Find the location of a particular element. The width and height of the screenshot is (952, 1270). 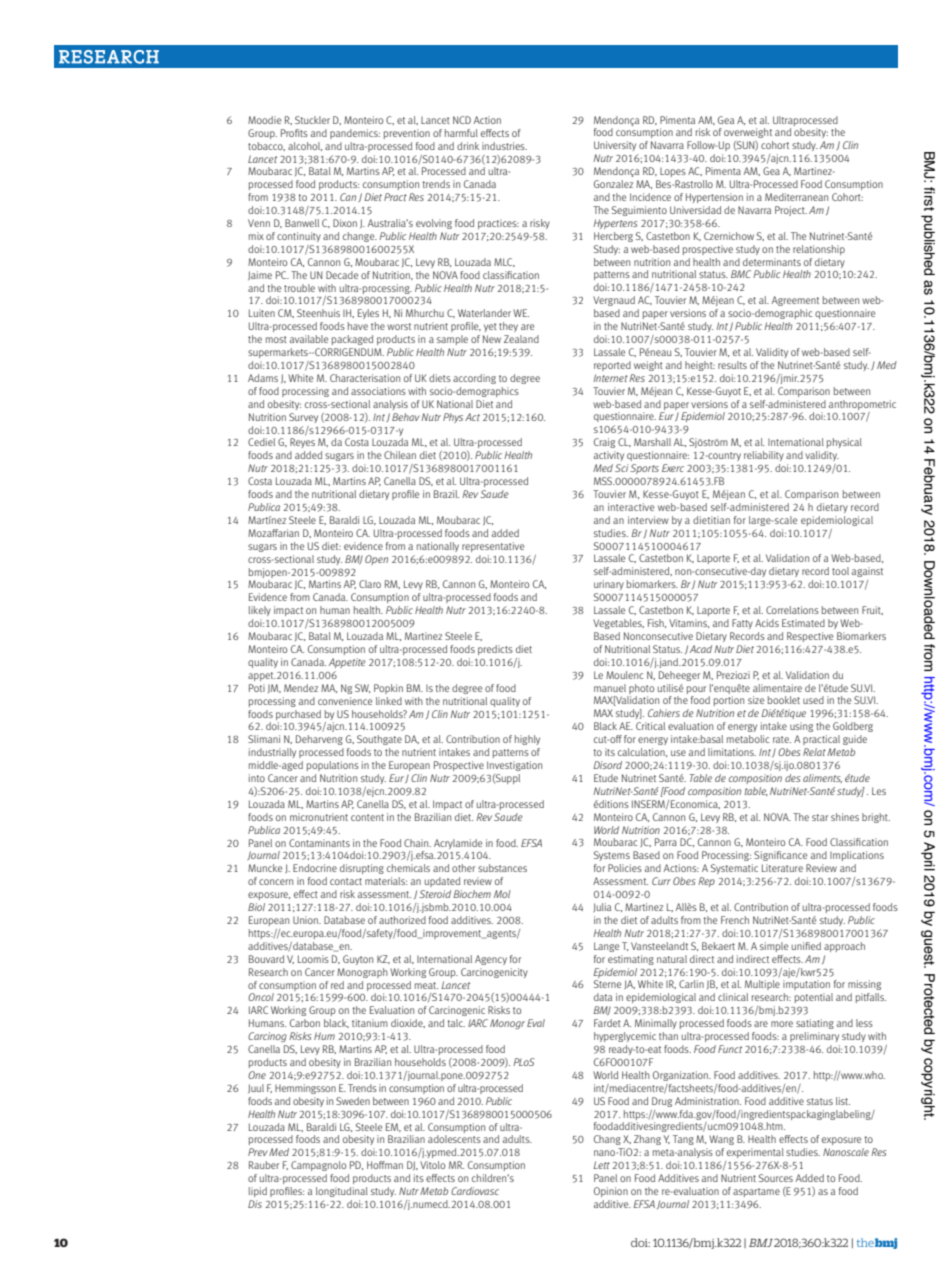

Lett is located at coordinates (601, 1165).
